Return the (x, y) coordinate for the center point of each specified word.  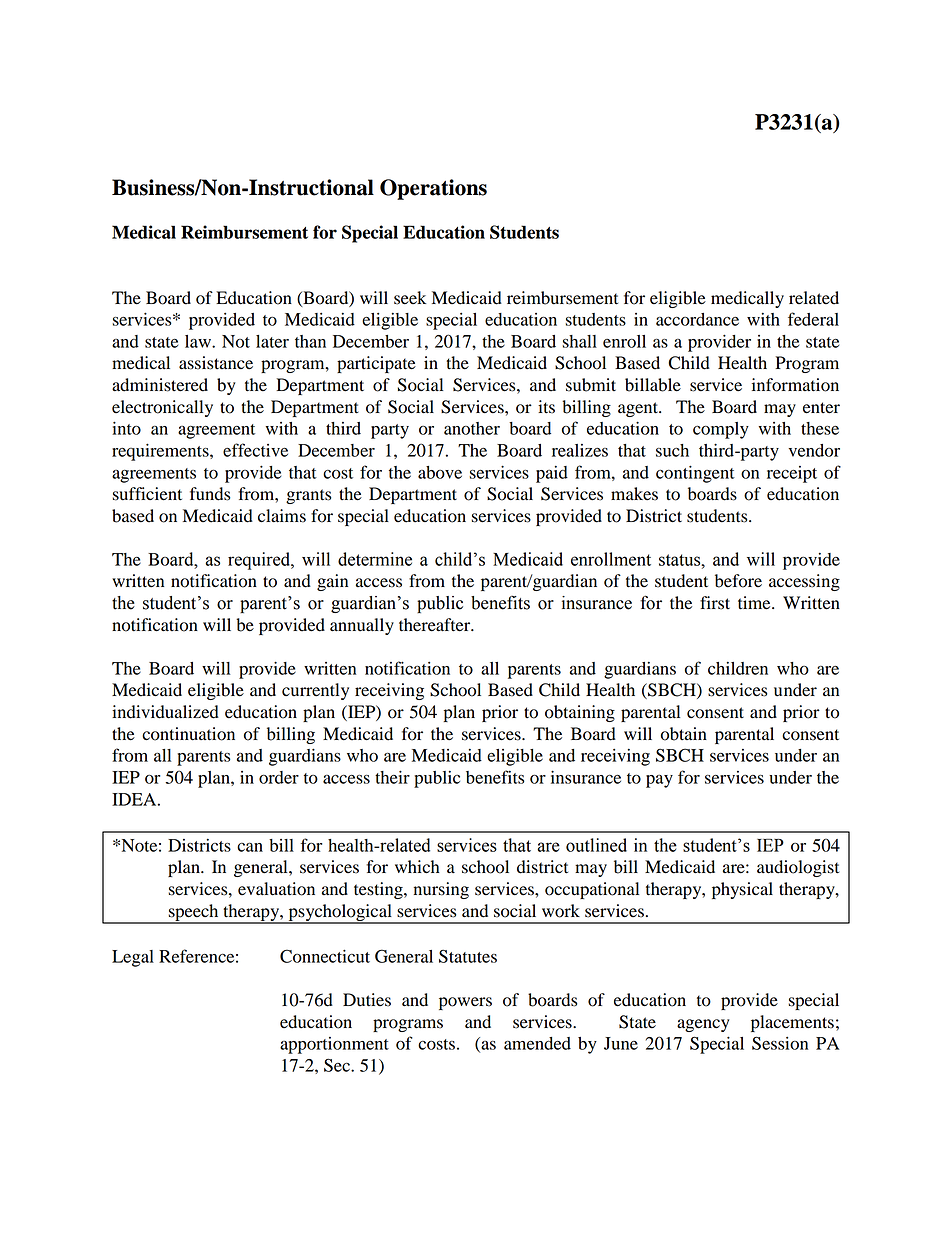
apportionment (334, 1045)
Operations (433, 189)
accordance (697, 319)
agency (703, 1025)
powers (465, 1003)
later (272, 341)
